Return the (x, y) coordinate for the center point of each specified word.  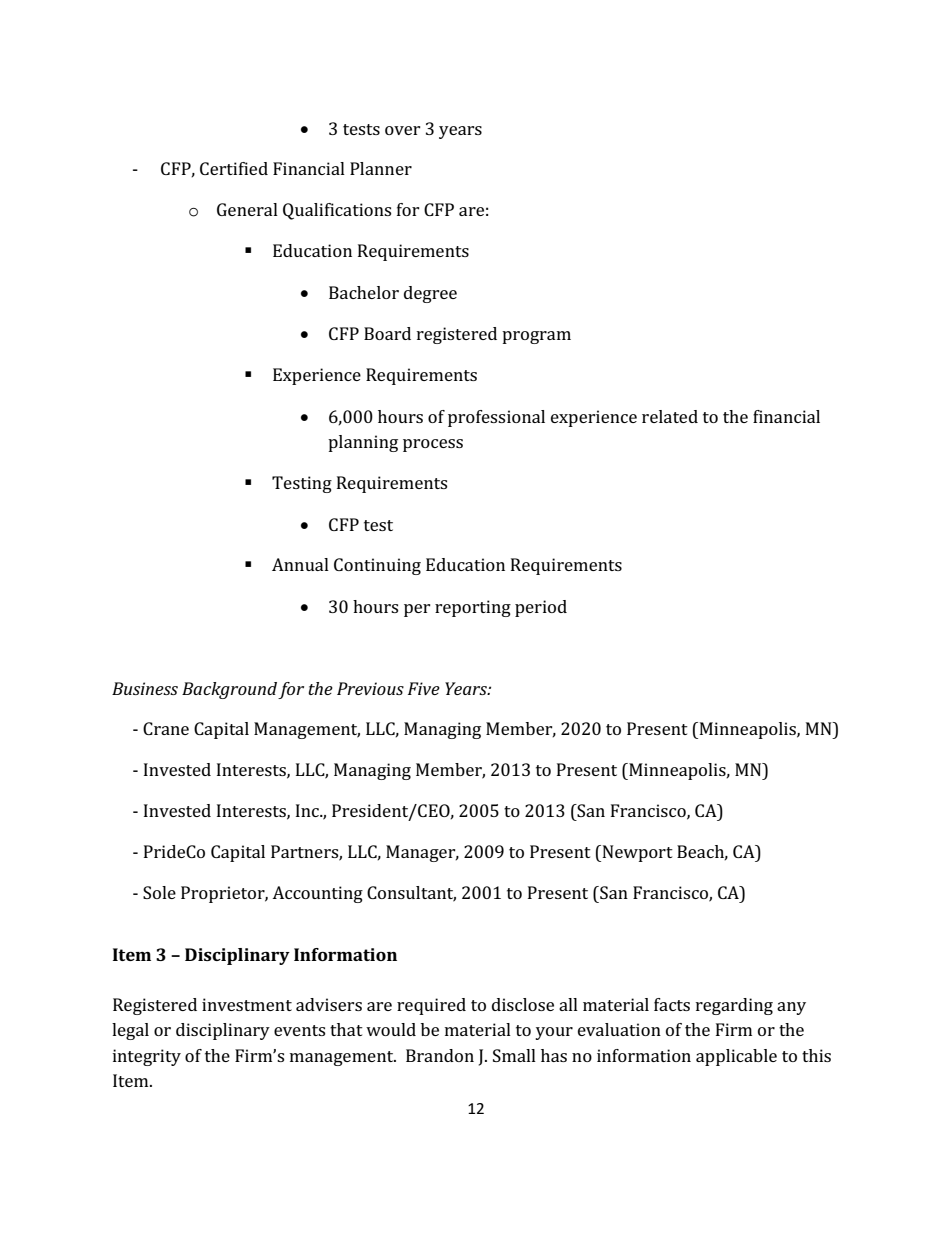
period (541, 608)
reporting (473, 608)
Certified (234, 168)
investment (247, 1004)
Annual (300, 564)
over (403, 130)
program (536, 337)
